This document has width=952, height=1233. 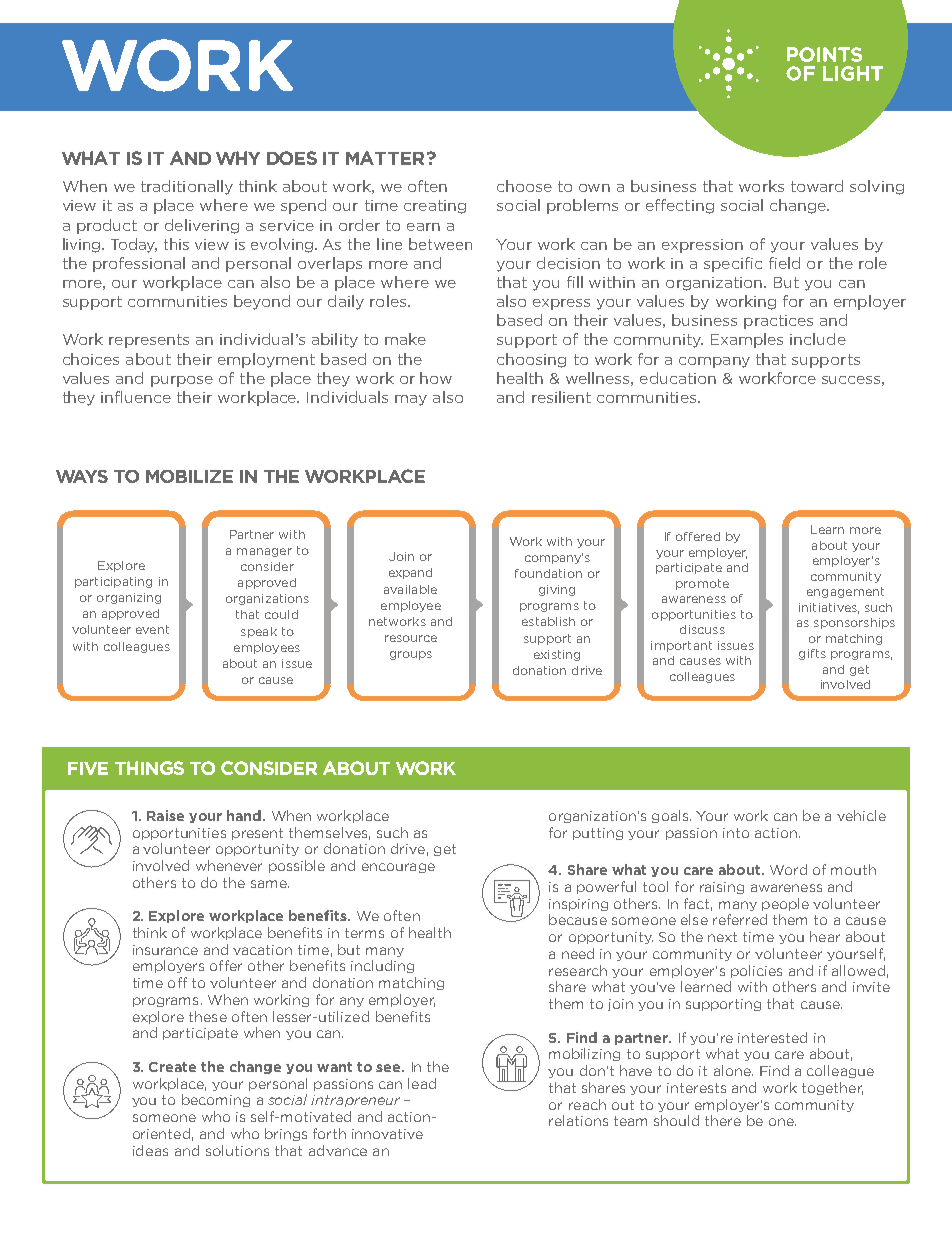 I want to click on expand, so click(x=410, y=573).
